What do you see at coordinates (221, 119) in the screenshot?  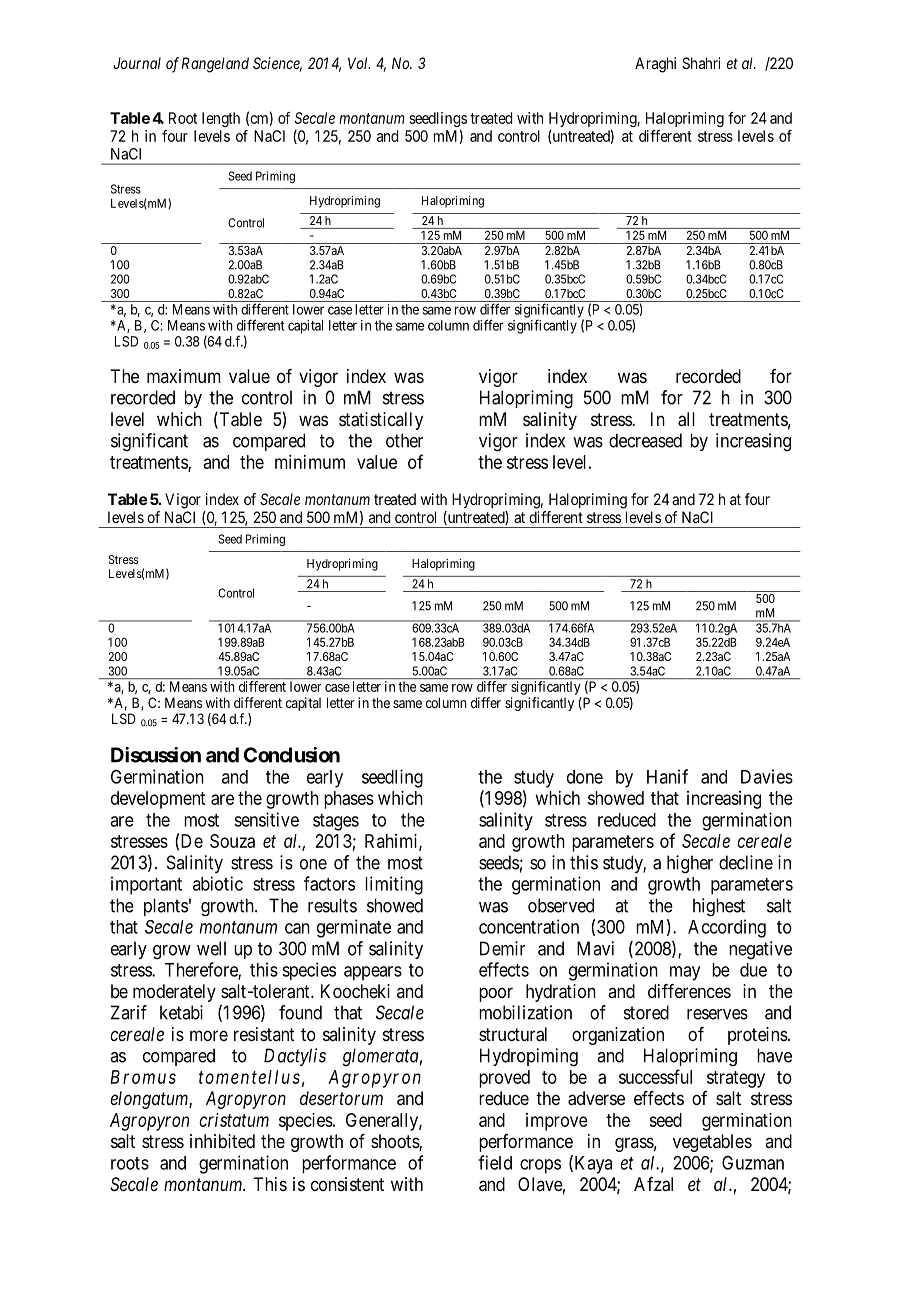 I see `length` at bounding box center [221, 119].
